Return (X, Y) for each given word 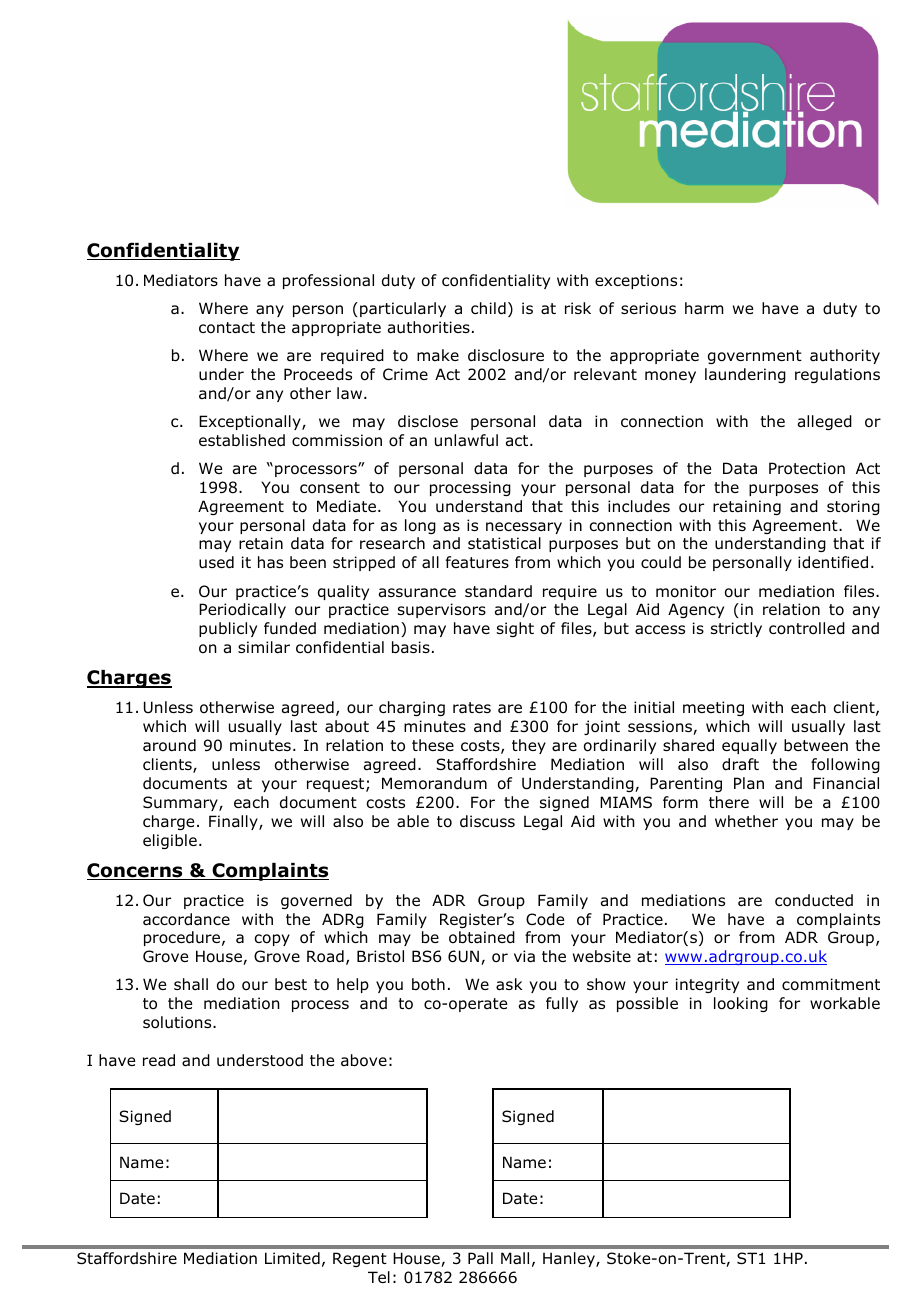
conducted (814, 900)
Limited (292, 1258)
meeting (713, 708)
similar (264, 647)
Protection (807, 468)
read (159, 1060)
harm (704, 308)
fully (562, 1004)
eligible (170, 841)
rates (472, 707)
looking (741, 1004)
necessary (524, 528)
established (242, 440)
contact (227, 328)
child (488, 308)
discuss (487, 821)
